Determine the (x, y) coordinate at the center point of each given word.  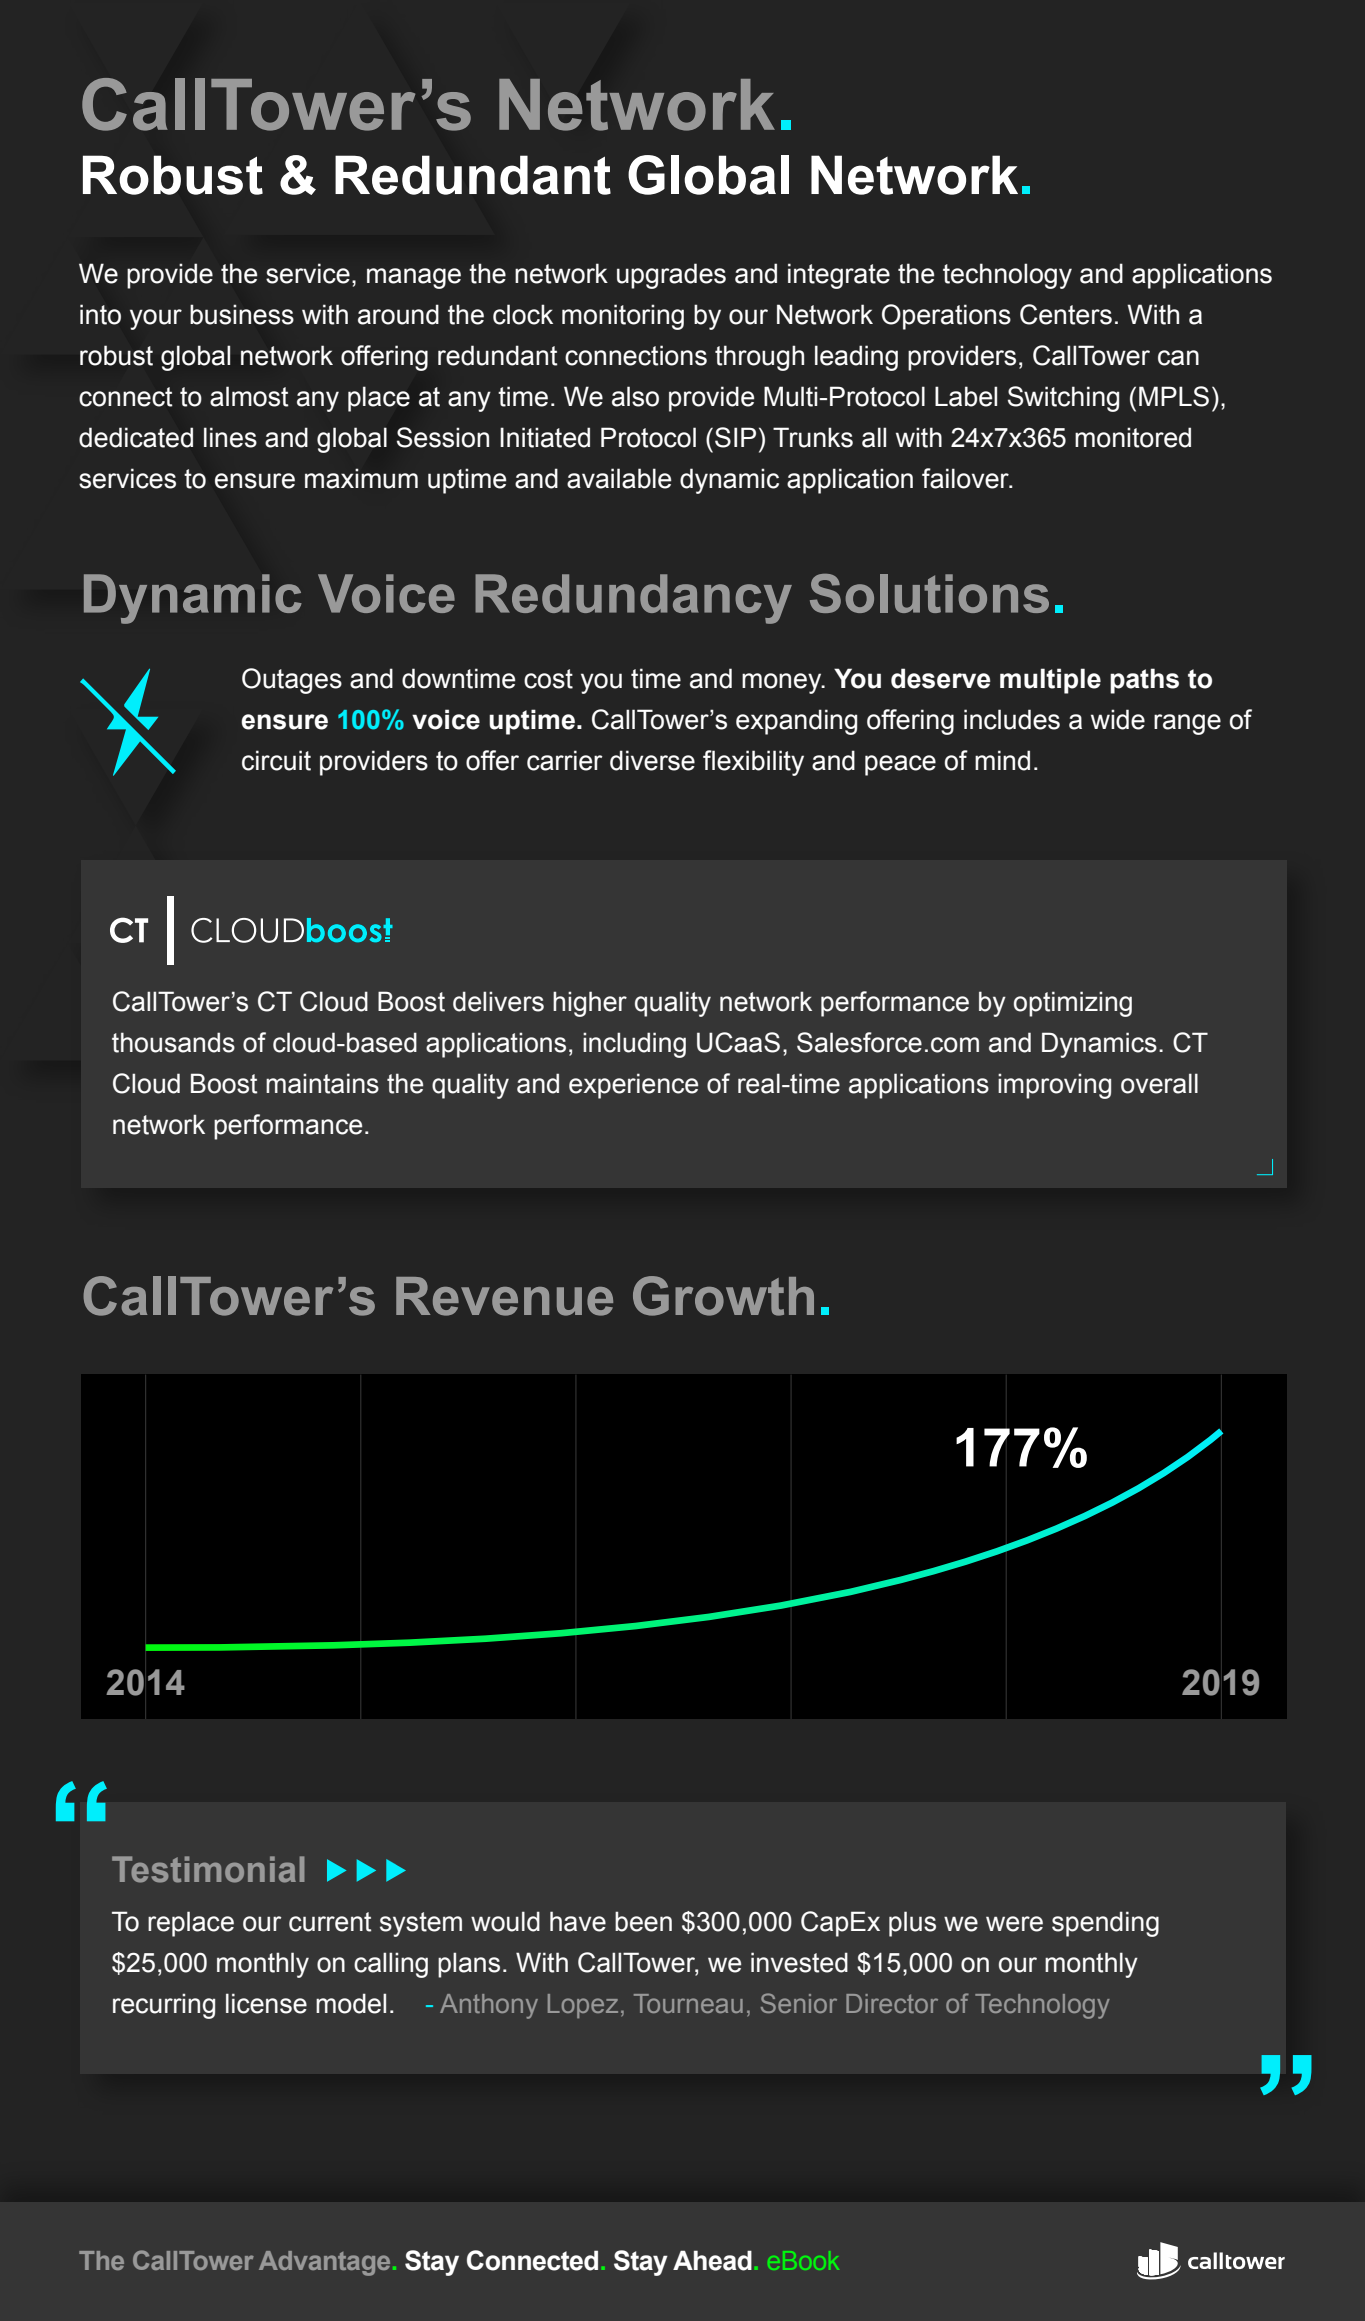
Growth (723, 1296)
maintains (322, 1083)
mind (1002, 760)
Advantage (324, 2263)
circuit (276, 760)
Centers (1066, 314)
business (242, 314)
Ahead (712, 2260)
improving (1054, 1086)
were (1014, 1924)
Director (892, 2003)
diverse (652, 760)
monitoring (623, 317)
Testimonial (208, 1869)
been (643, 1921)
